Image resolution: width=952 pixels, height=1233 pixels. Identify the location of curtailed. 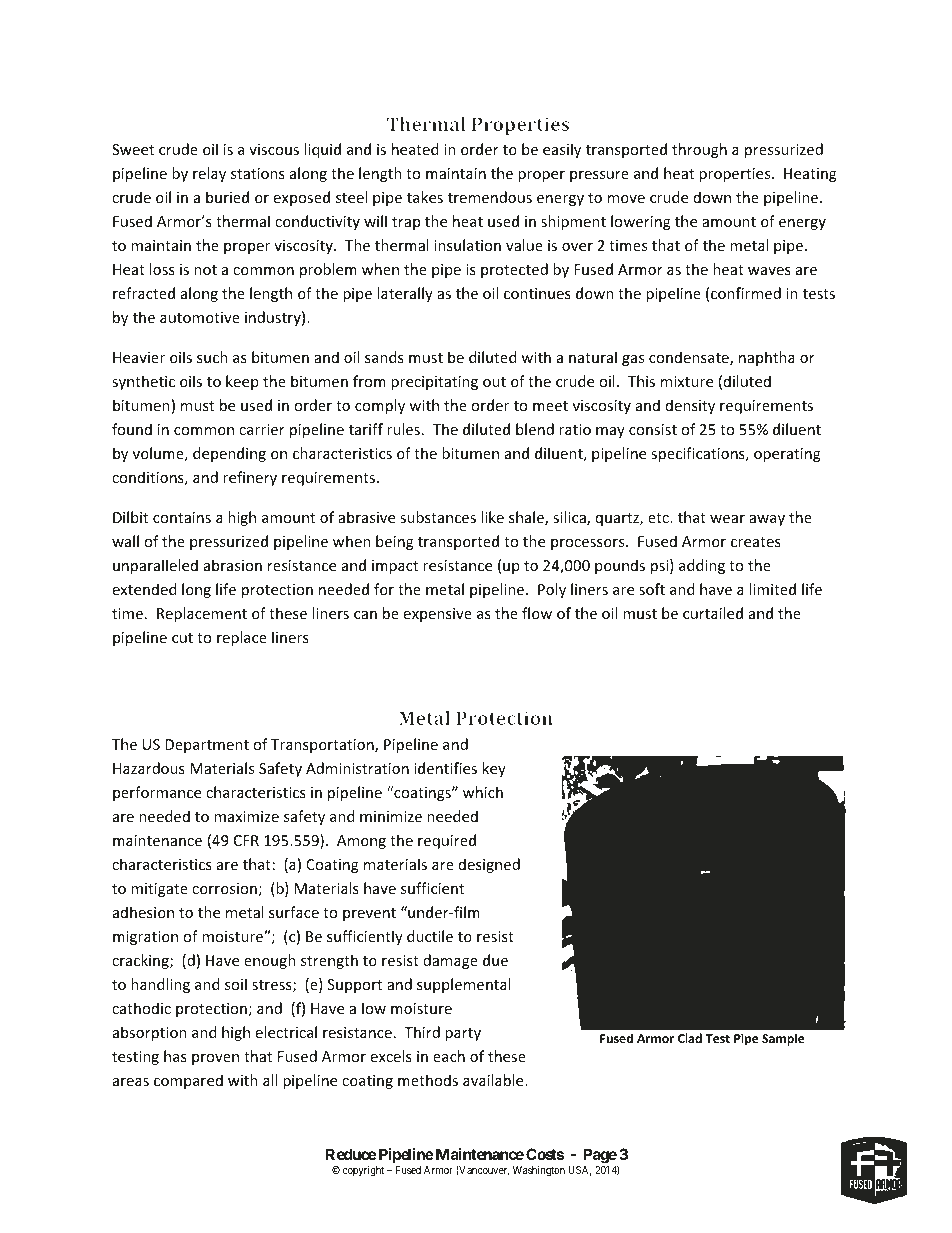
(713, 613).
